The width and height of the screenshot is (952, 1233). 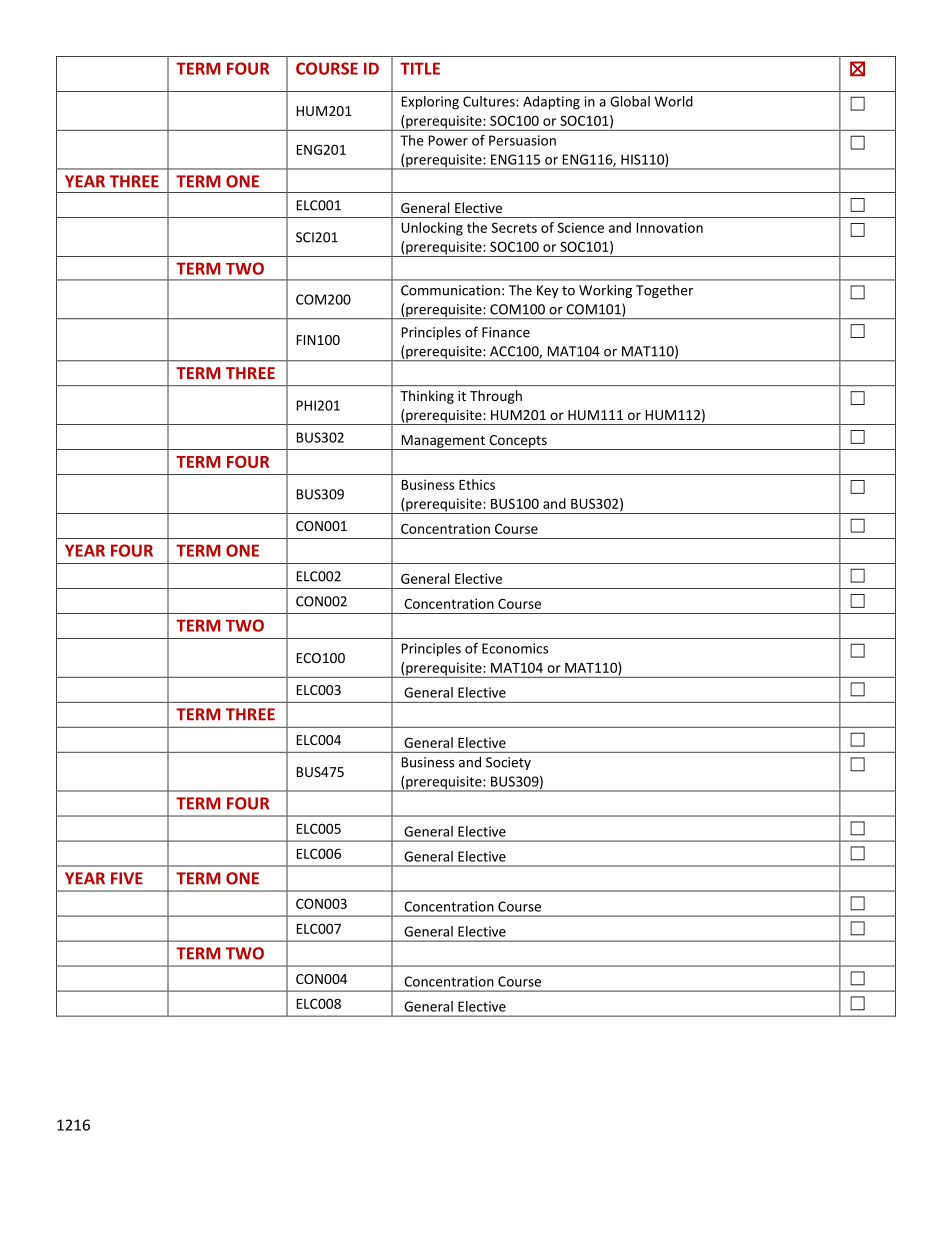 I want to click on Economics, so click(x=515, y=648).
